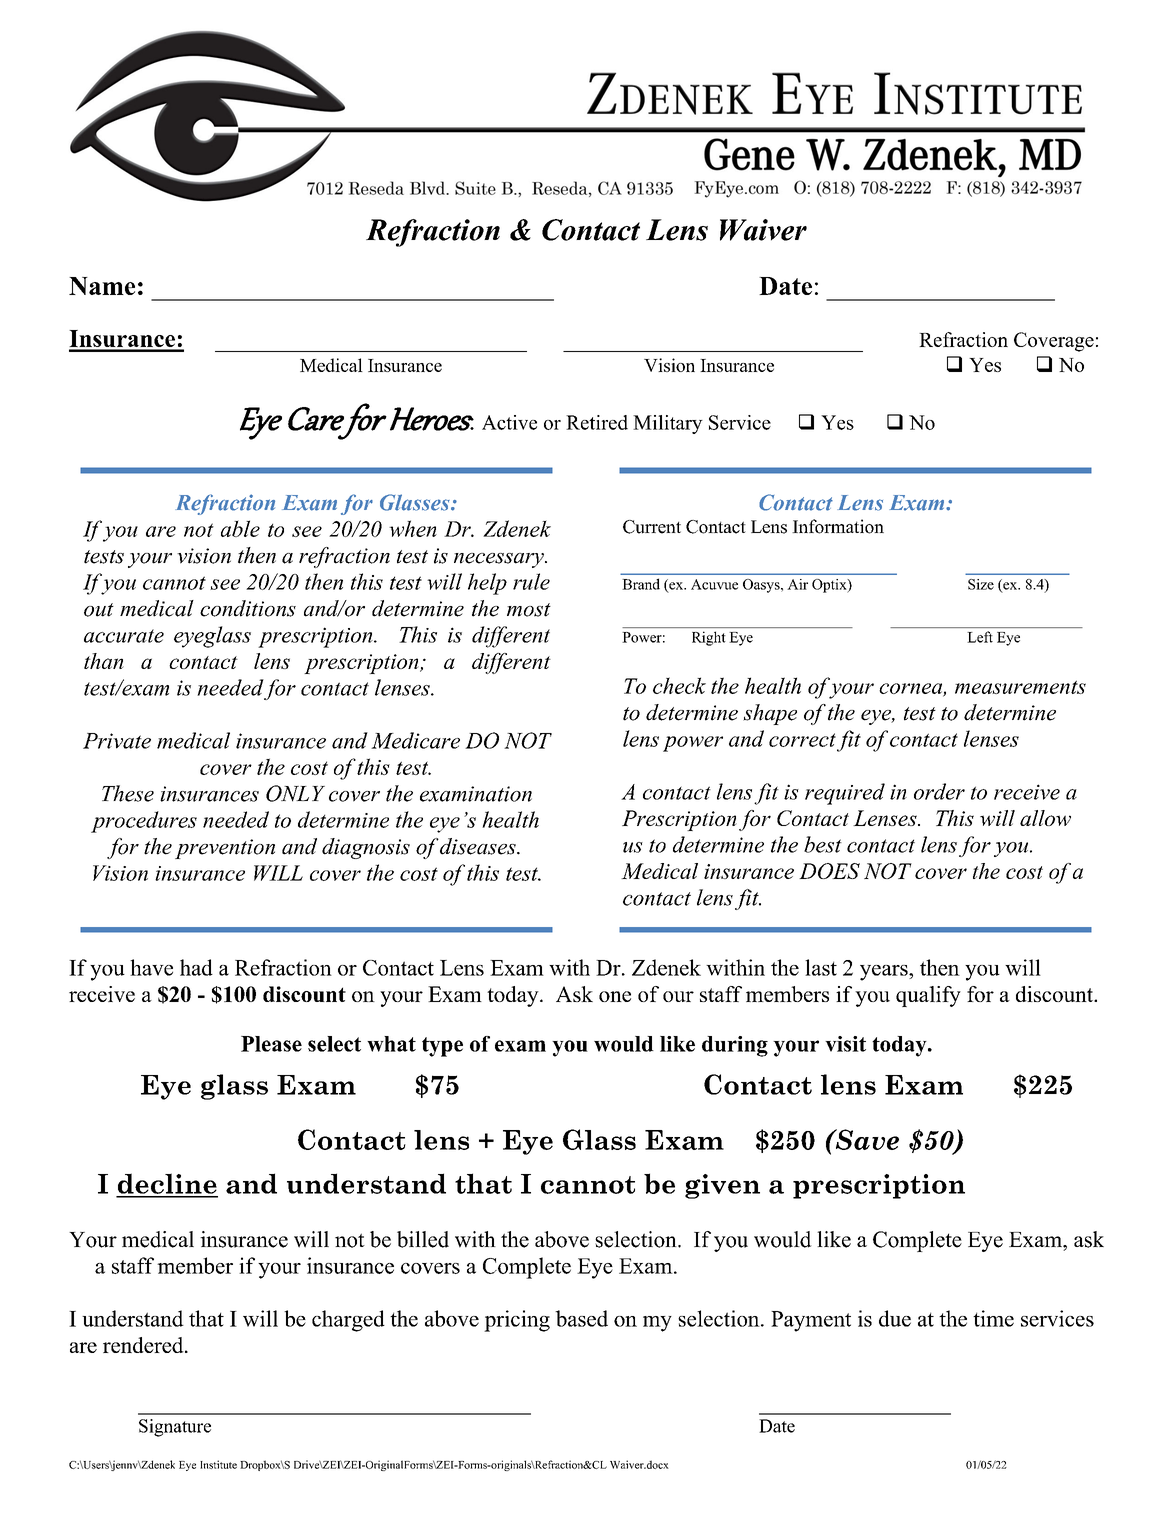 The height and width of the screenshot is (1518, 1173). What do you see at coordinates (895, 1318) in the screenshot?
I see `due` at bounding box center [895, 1318].
